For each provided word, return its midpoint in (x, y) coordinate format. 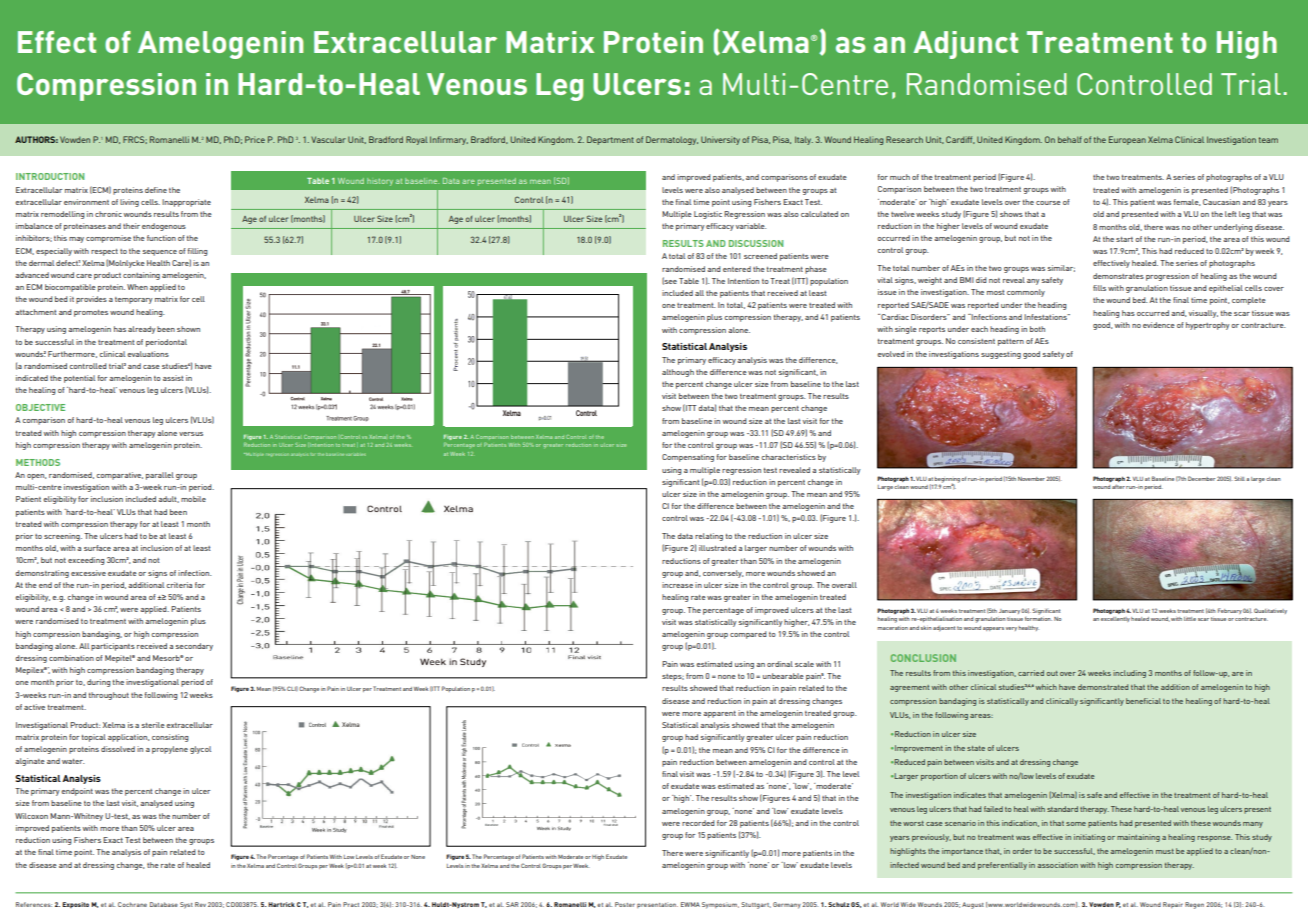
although (678, 373)
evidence (1159, 325)
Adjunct (965, 45)
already (141, 330)
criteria (179, 585)
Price (255, 139)
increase (677, 585)
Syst (186, 905)
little (1190, 619)
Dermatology (672, 140)
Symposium (720, 905)
